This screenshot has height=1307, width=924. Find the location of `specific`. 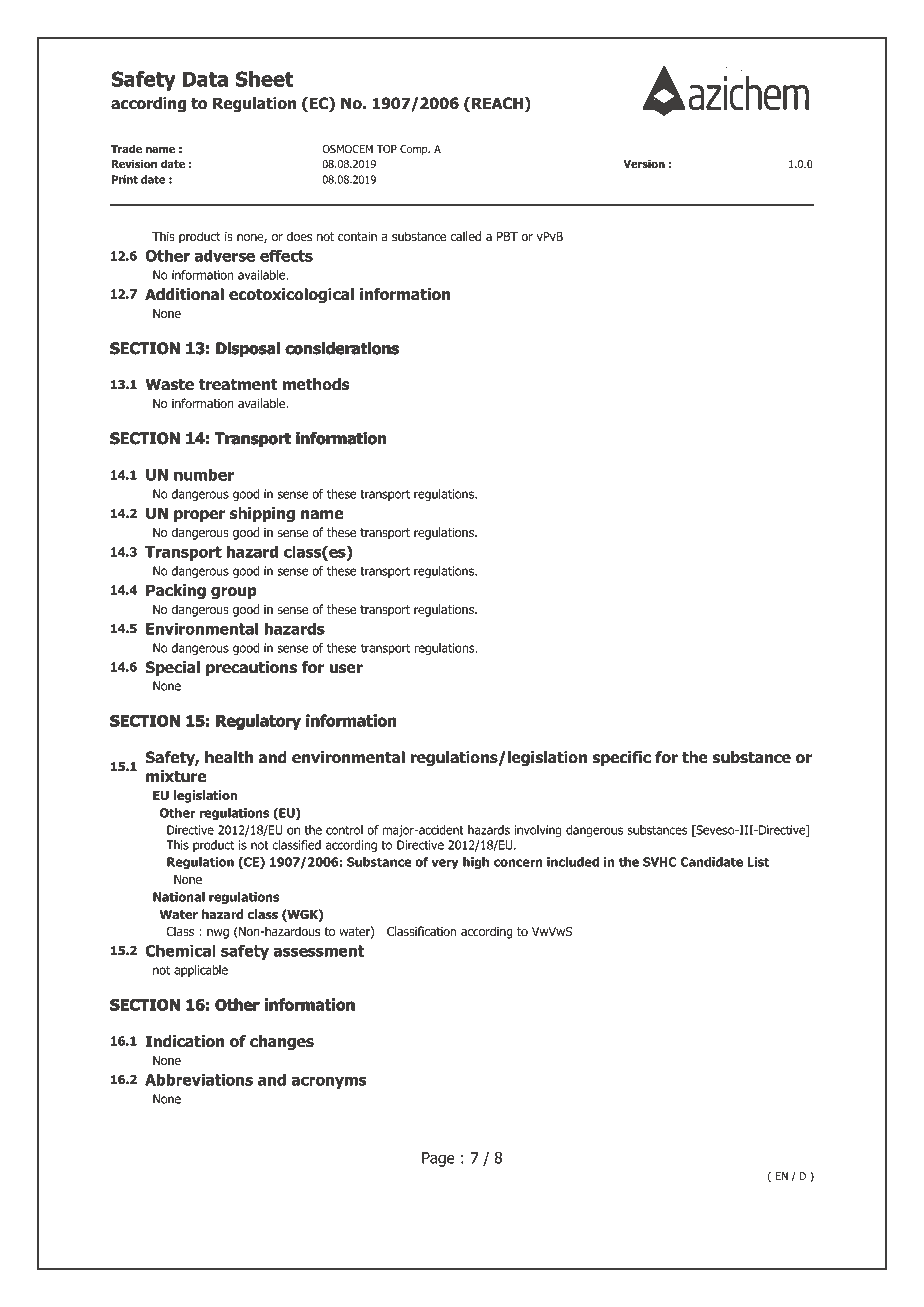

specific is located at coordinates (622, 758).
